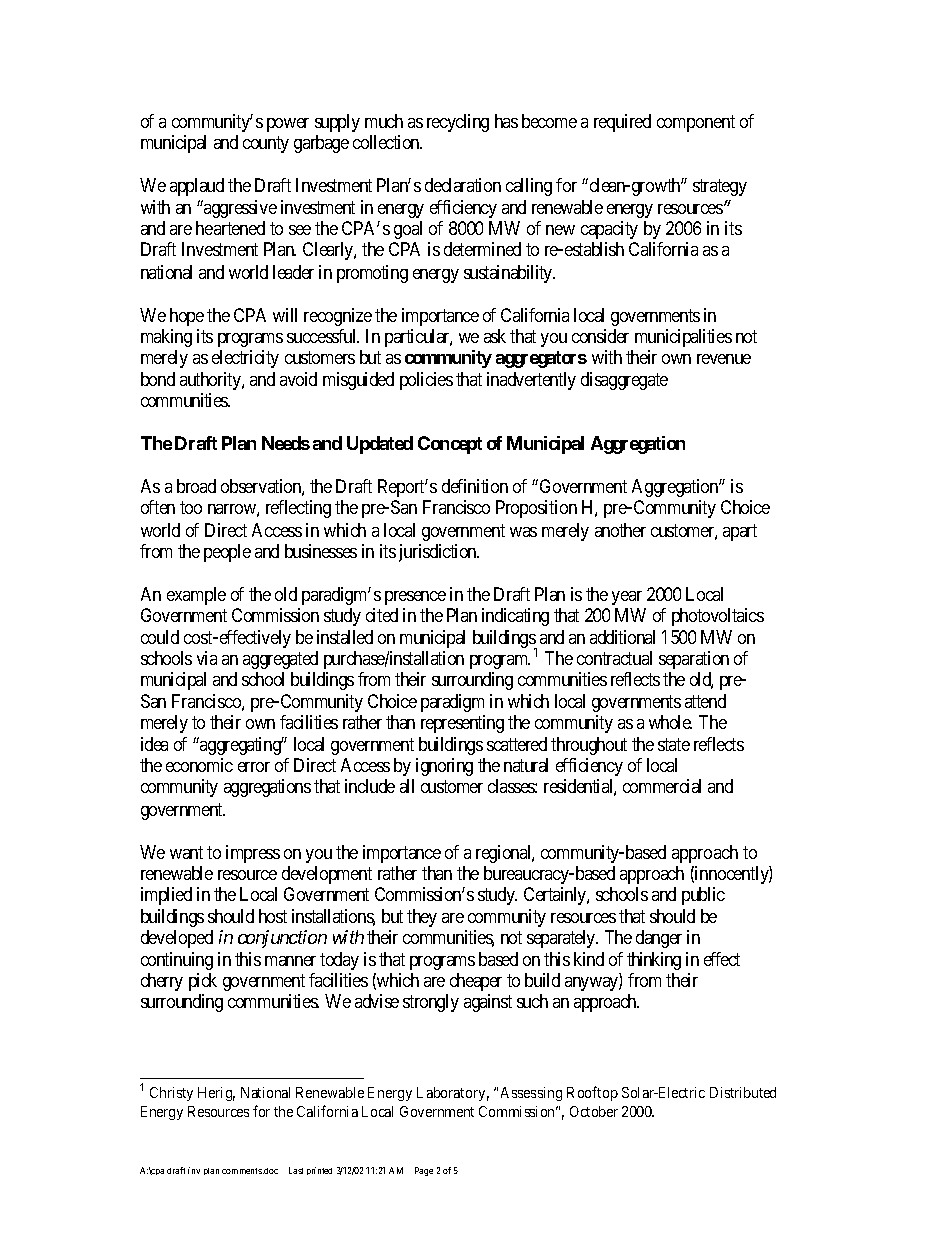  I want to click on disaggregate, so click(624, 381).
